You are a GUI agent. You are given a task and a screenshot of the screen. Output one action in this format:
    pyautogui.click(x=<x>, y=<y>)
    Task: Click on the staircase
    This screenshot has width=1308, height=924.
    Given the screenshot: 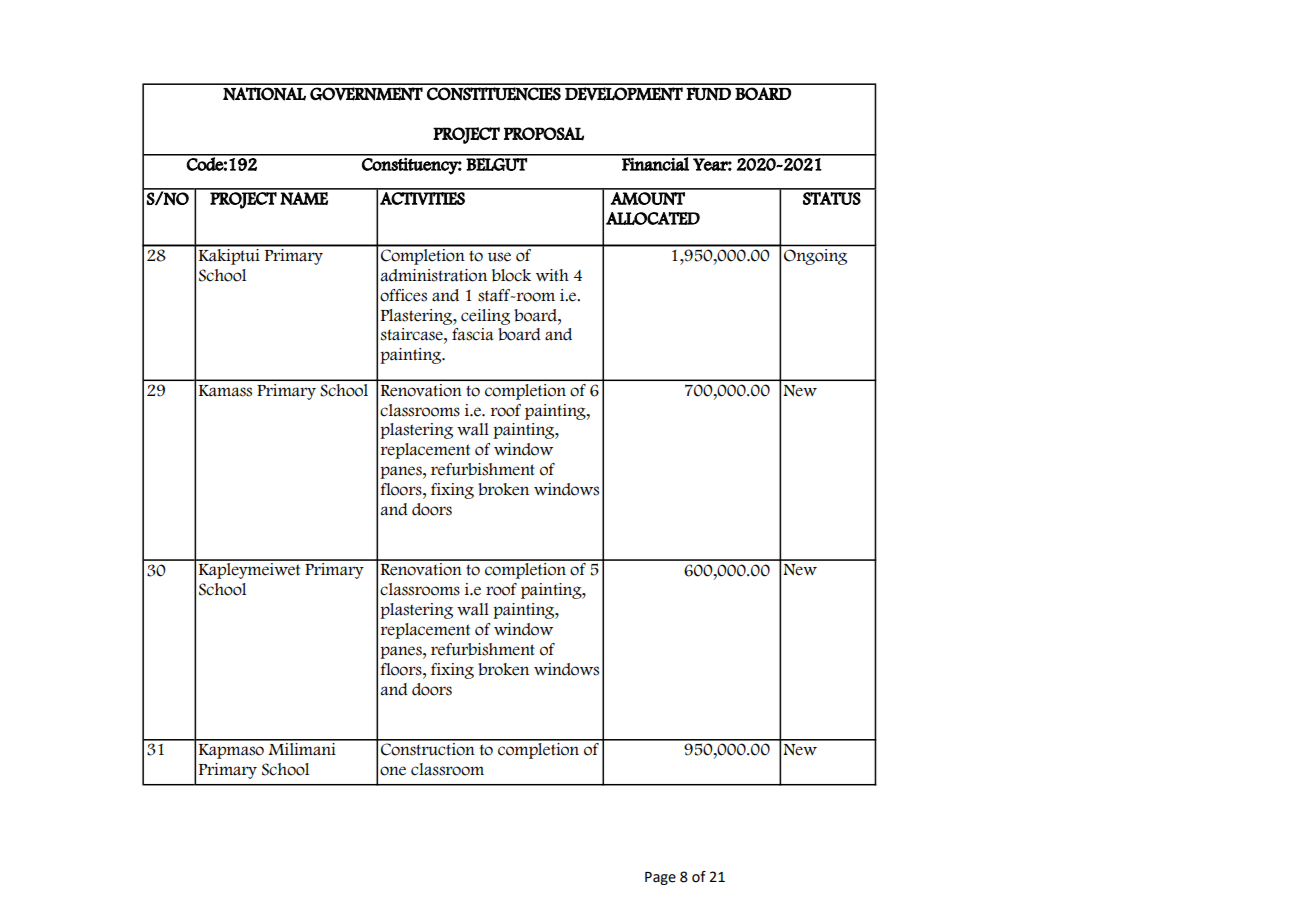 What is the action you would take?
    pyautogui.click(x=413, y=334)
